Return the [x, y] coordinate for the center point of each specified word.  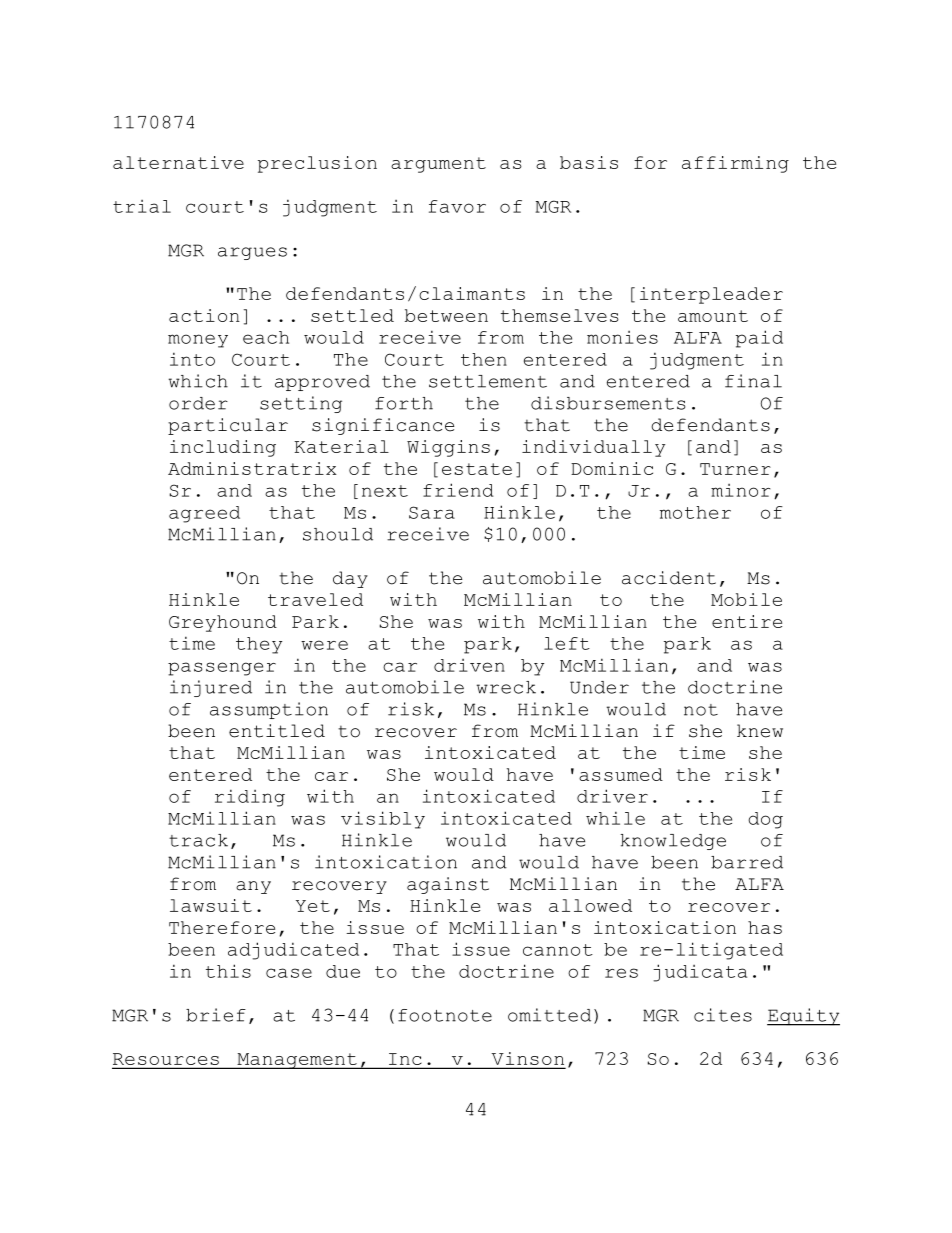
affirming [735, 164]
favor [457, 206]
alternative [178, 162]
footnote [445, 1015]
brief [216, 1015]
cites [723, 1015]
